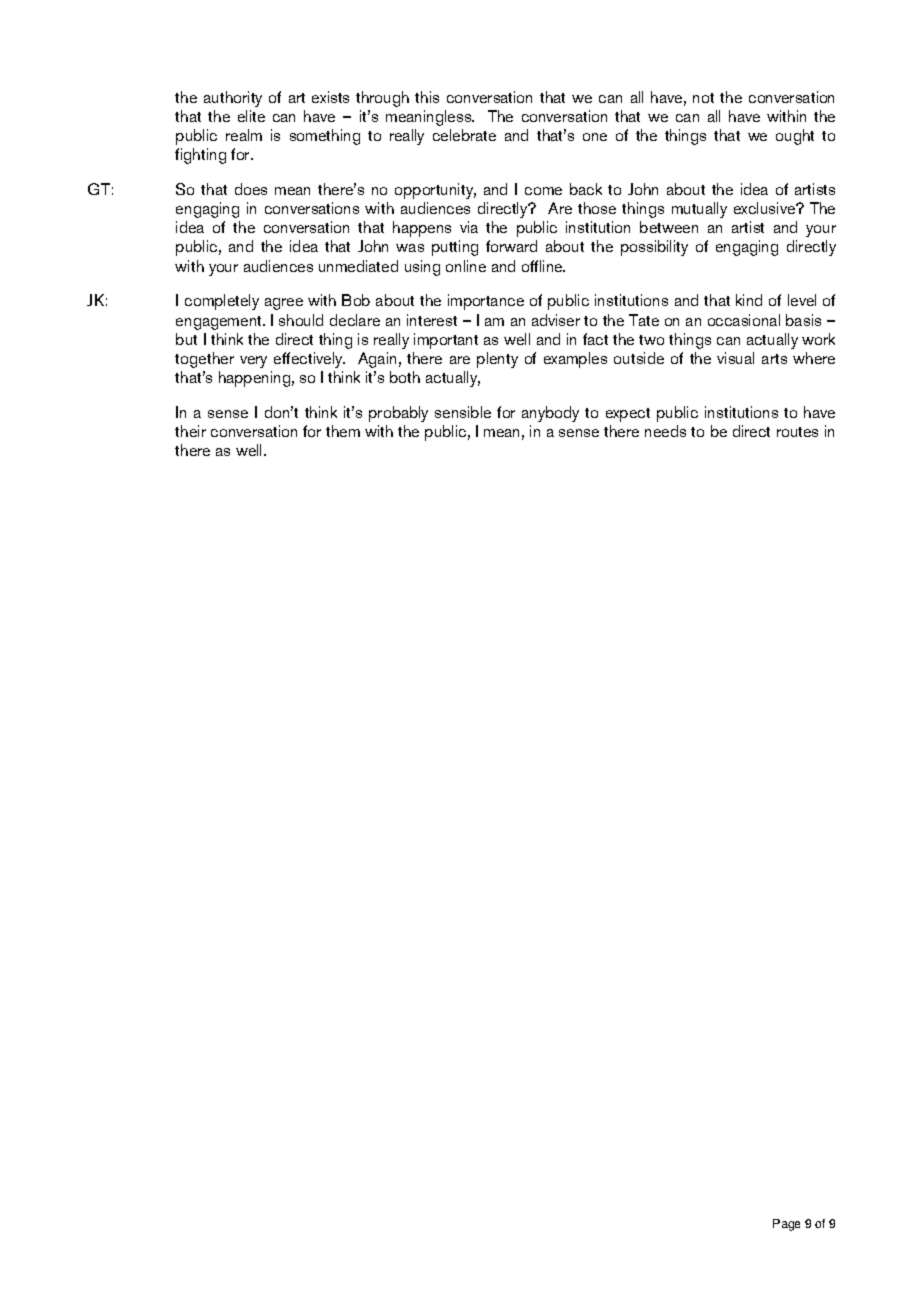  What do you see at coordinates (343, 431) in the document?
I see `them` at bounding box center [343, 431].
